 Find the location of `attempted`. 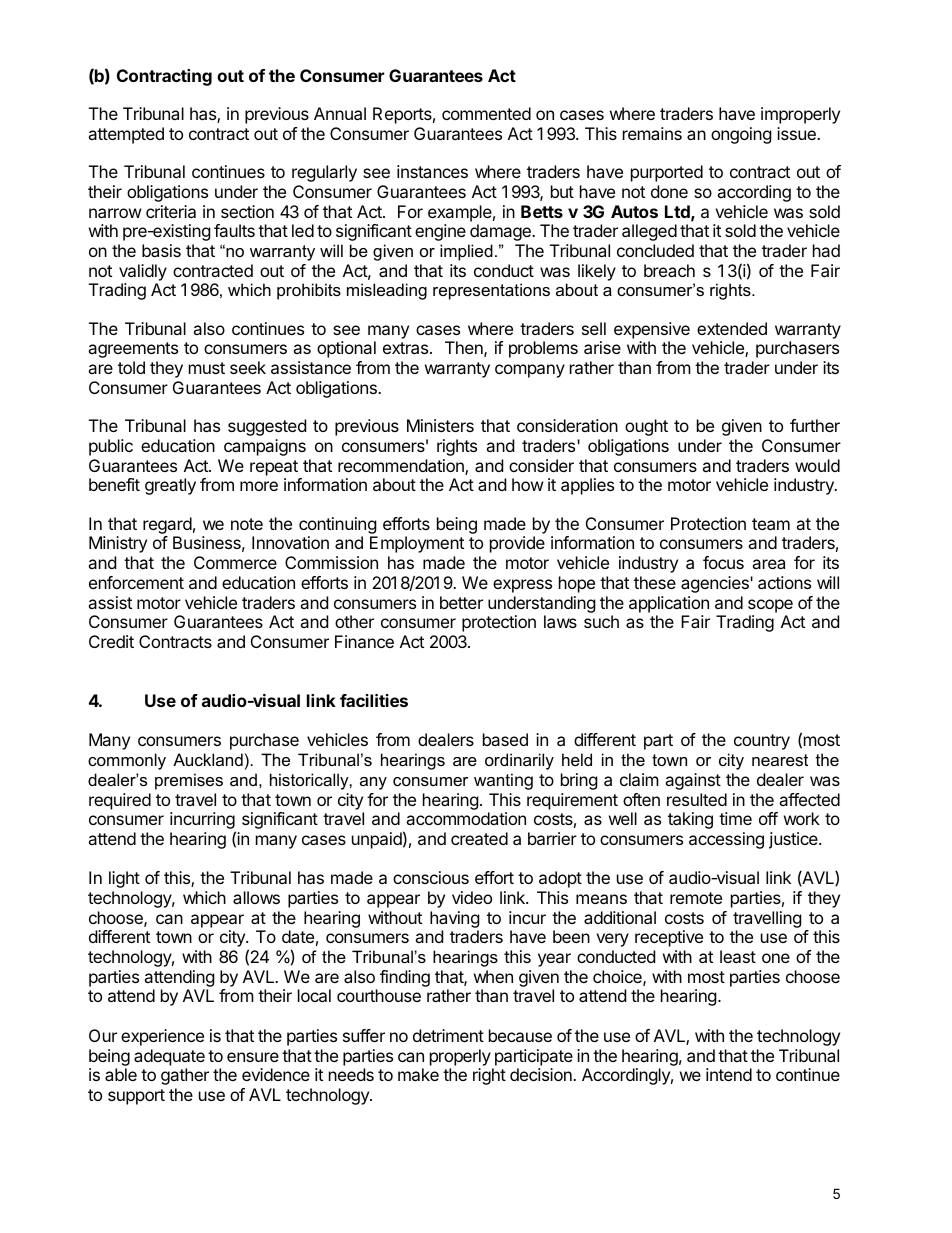

attempted is located at coordinates (126, 135).
